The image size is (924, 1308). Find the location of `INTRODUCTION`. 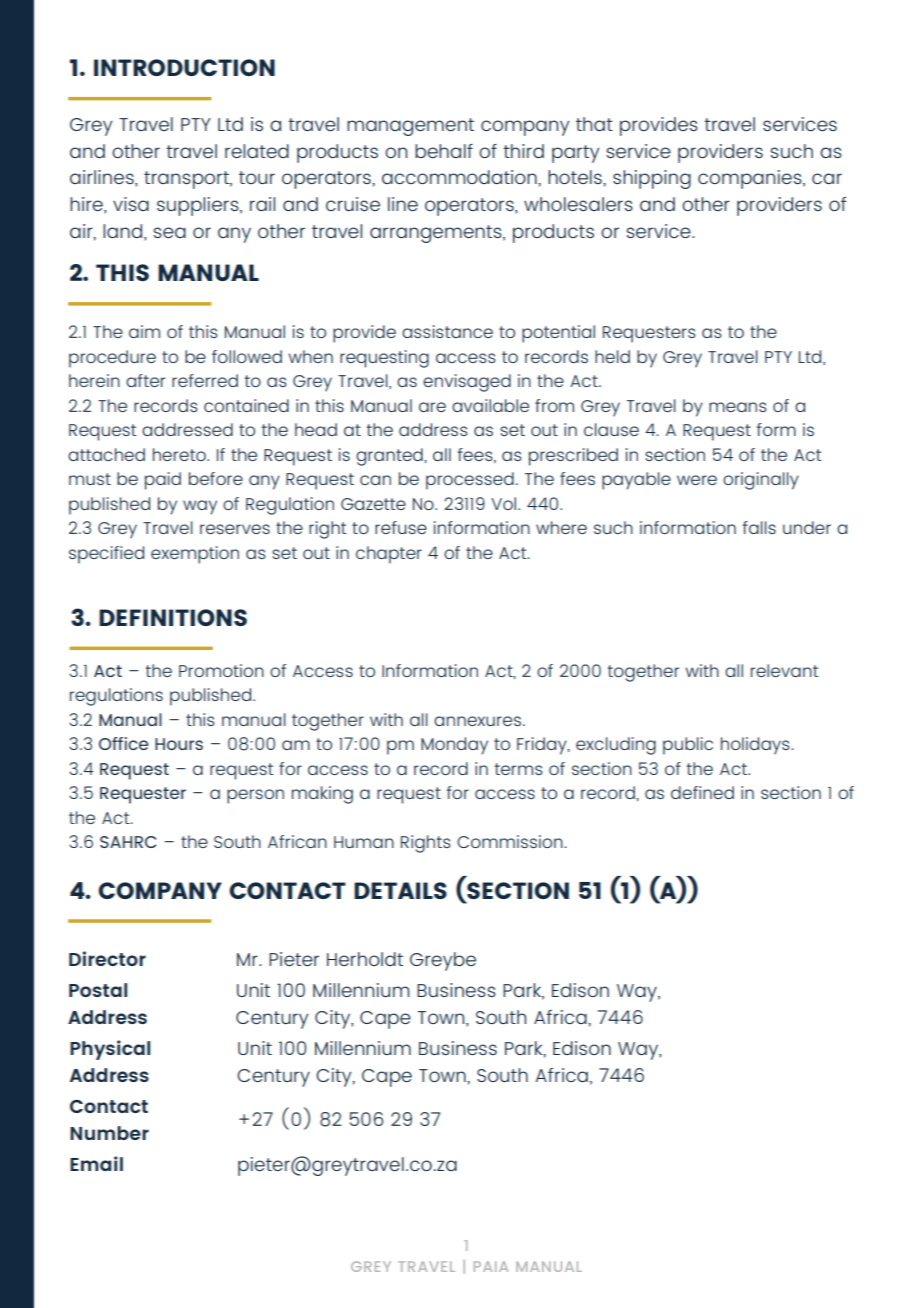

INTRODUCTION is located at coordinates (184, 67).
